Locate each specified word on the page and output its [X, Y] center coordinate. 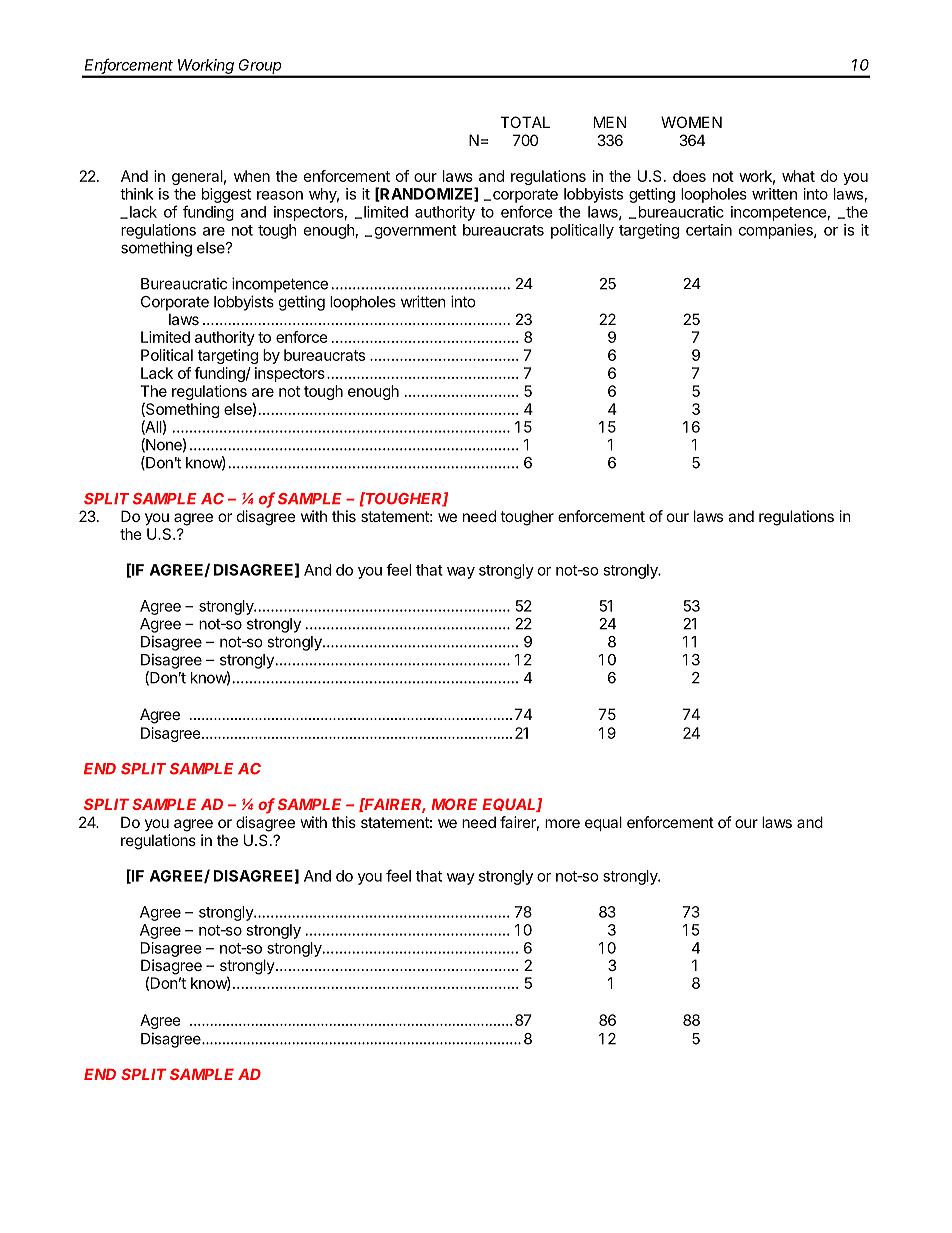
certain [709, 230]
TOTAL [525, 122]
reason [280, 195]
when [252, 176]
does [689, 176]
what [798, 176]
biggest [226, 195]
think [136, 194]
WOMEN [691, 122]
